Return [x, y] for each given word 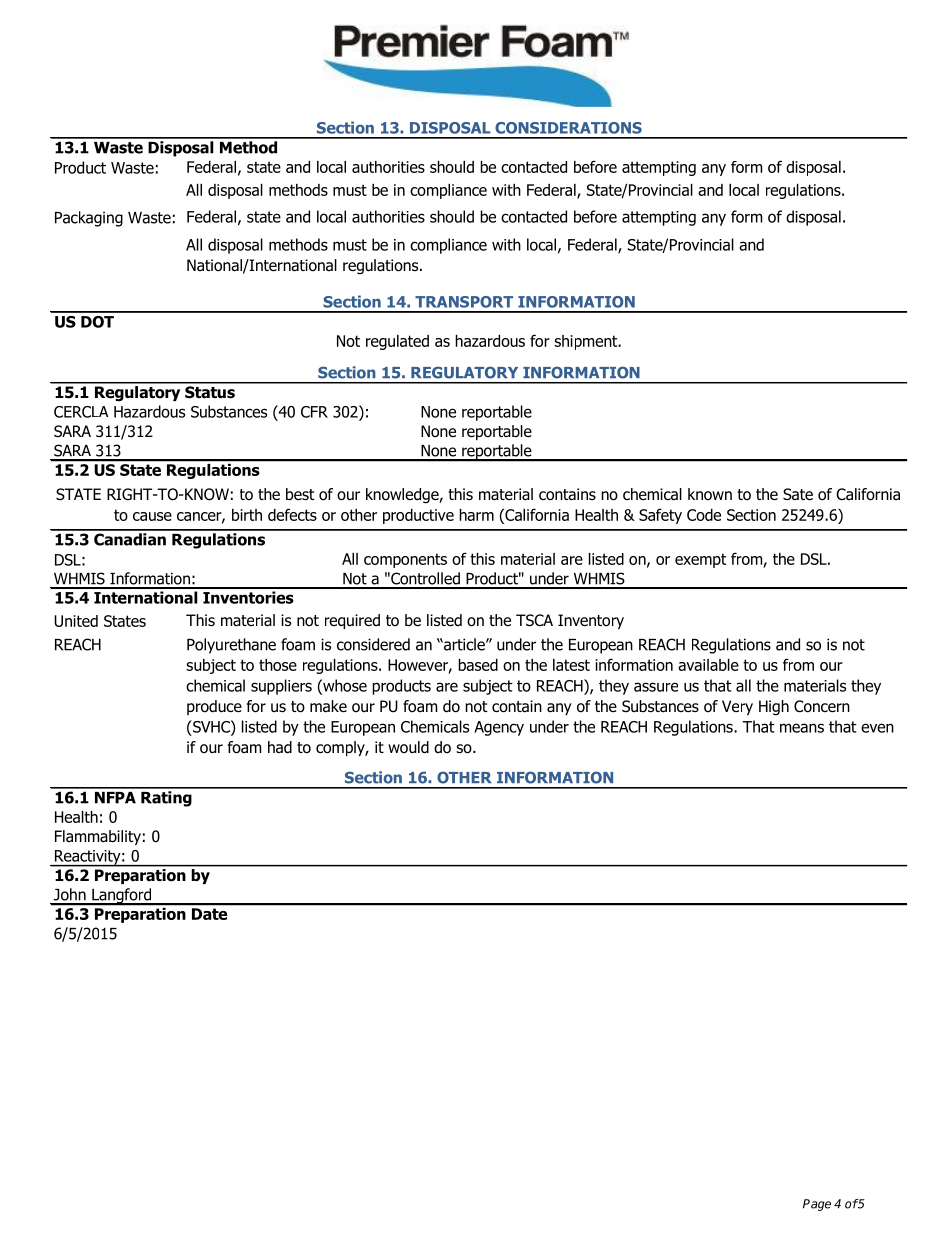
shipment [587, 342]
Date [209, 914]
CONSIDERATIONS [568, 128]
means [802, 728]
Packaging [89, 219]
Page [817, 1205]
